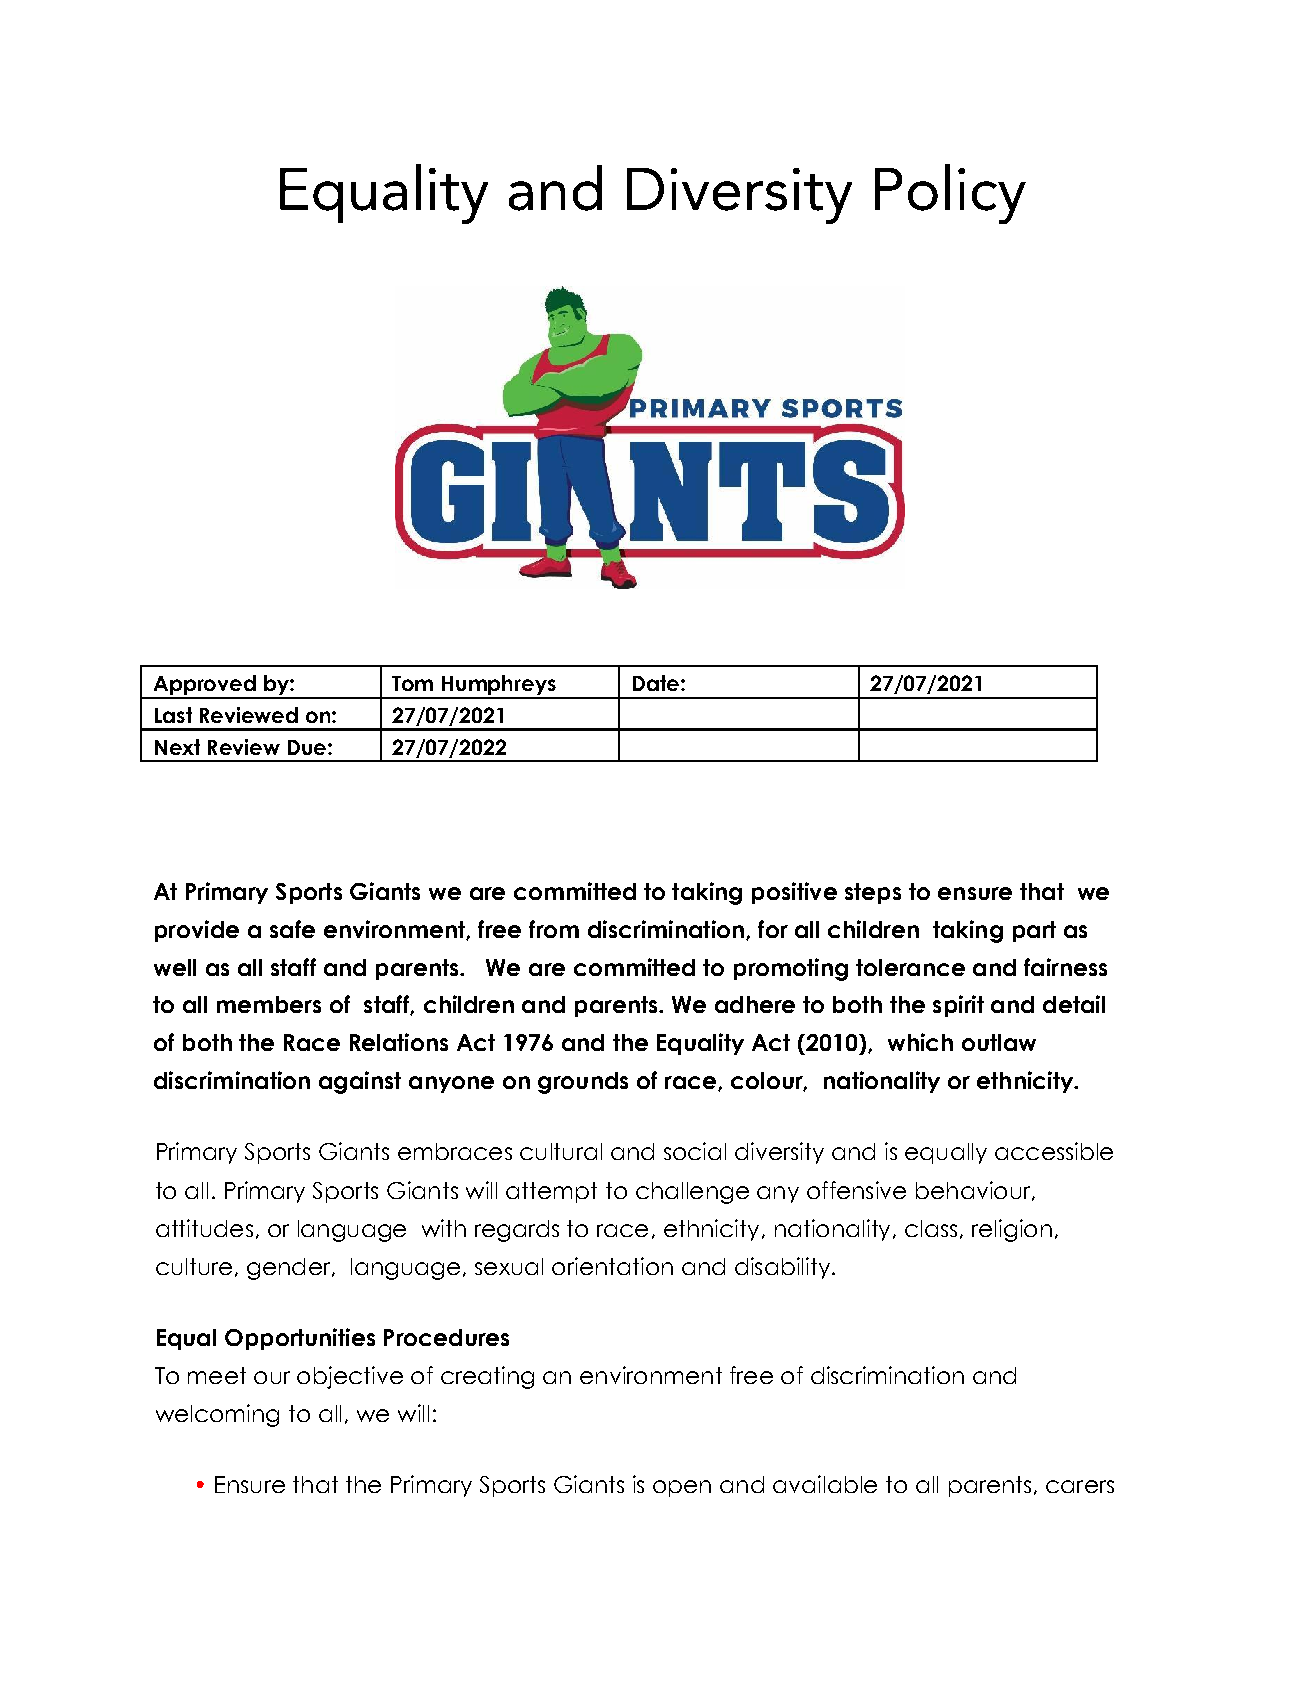  Describe the element at coordinates (873, 893) in the document. I see `steps` at that location.
